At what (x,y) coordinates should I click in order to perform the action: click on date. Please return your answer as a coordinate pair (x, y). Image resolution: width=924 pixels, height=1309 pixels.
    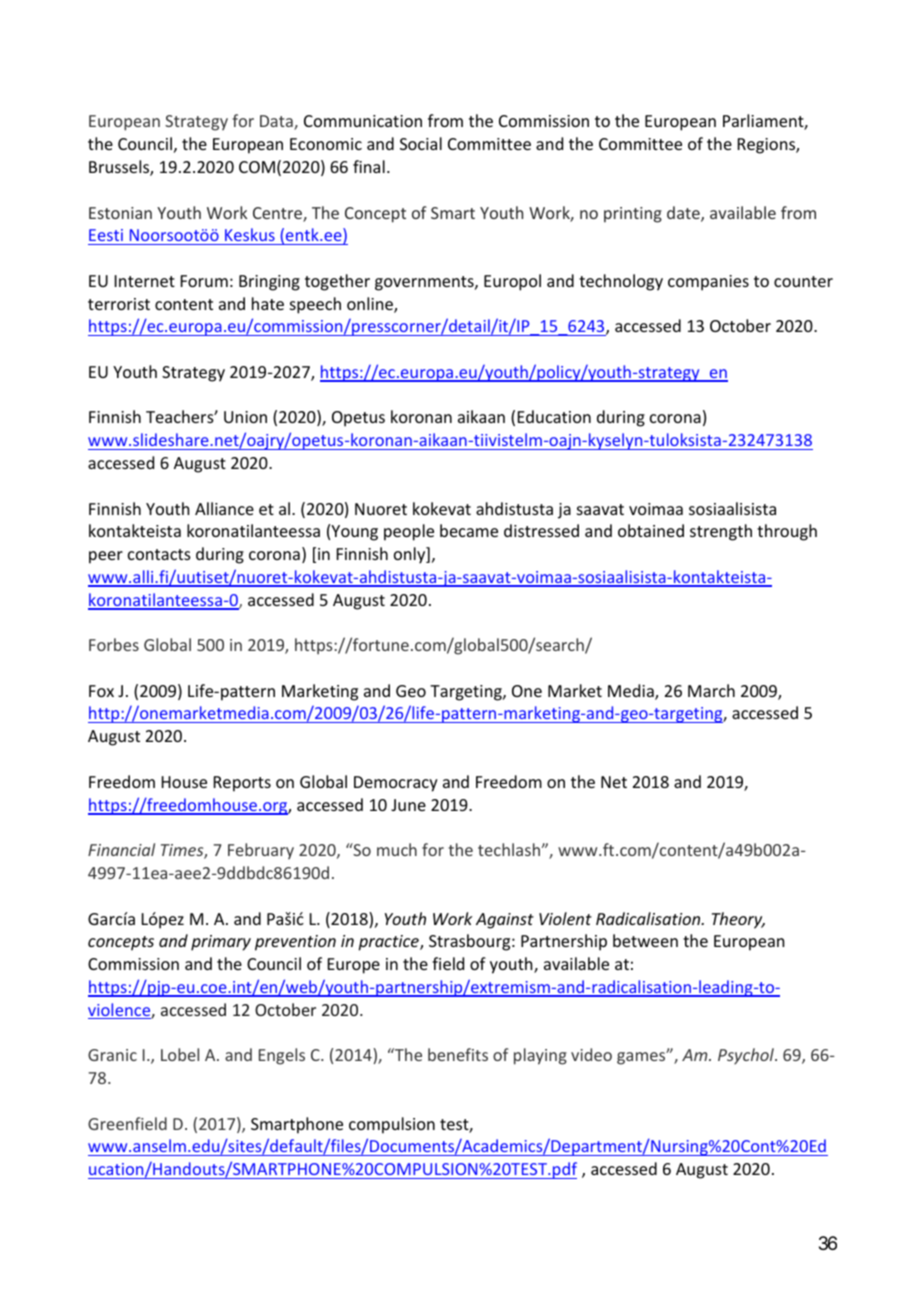
    Looking at the image, I should click on (684, 214).
